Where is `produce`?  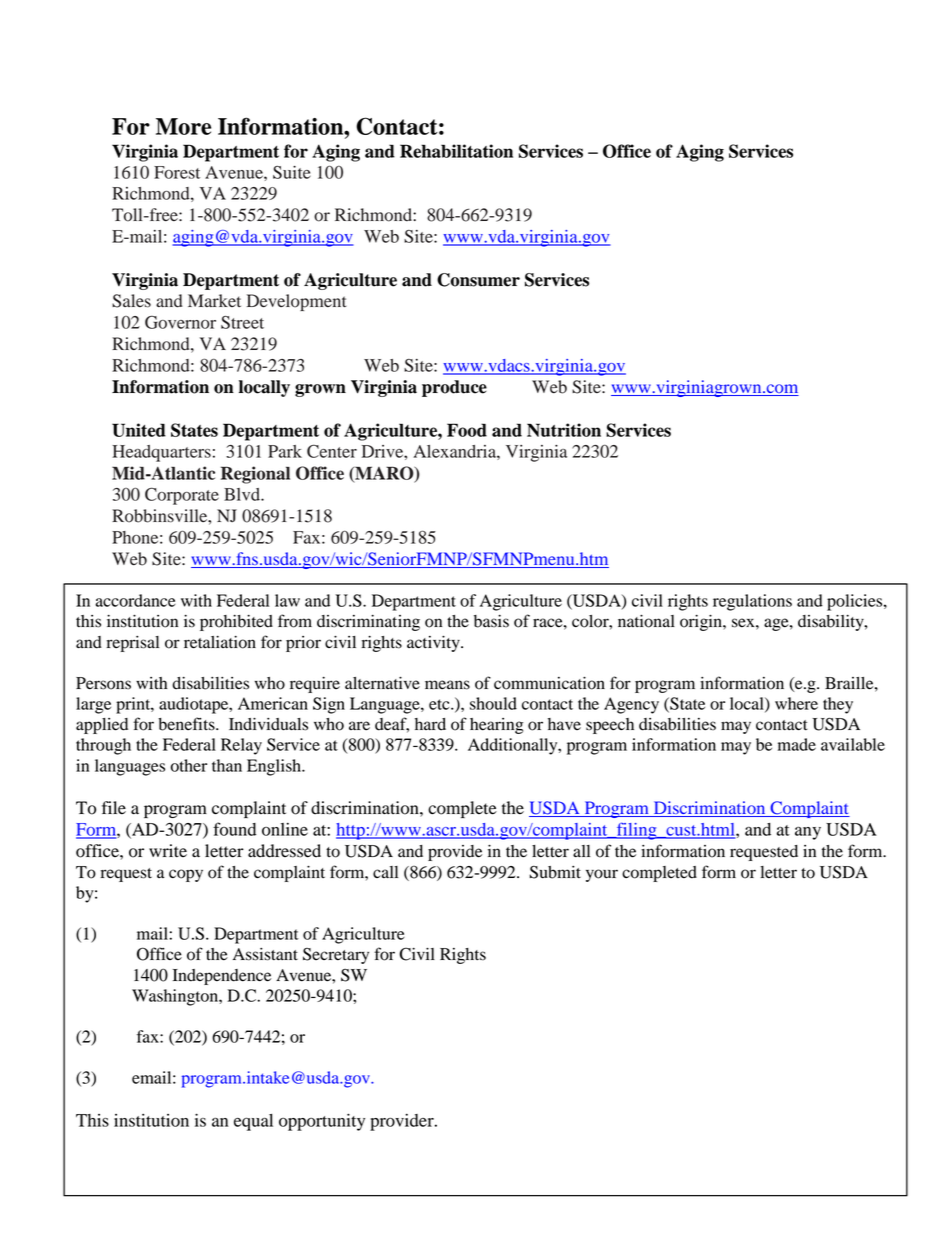 produce is located at coordinates (454, 388).
